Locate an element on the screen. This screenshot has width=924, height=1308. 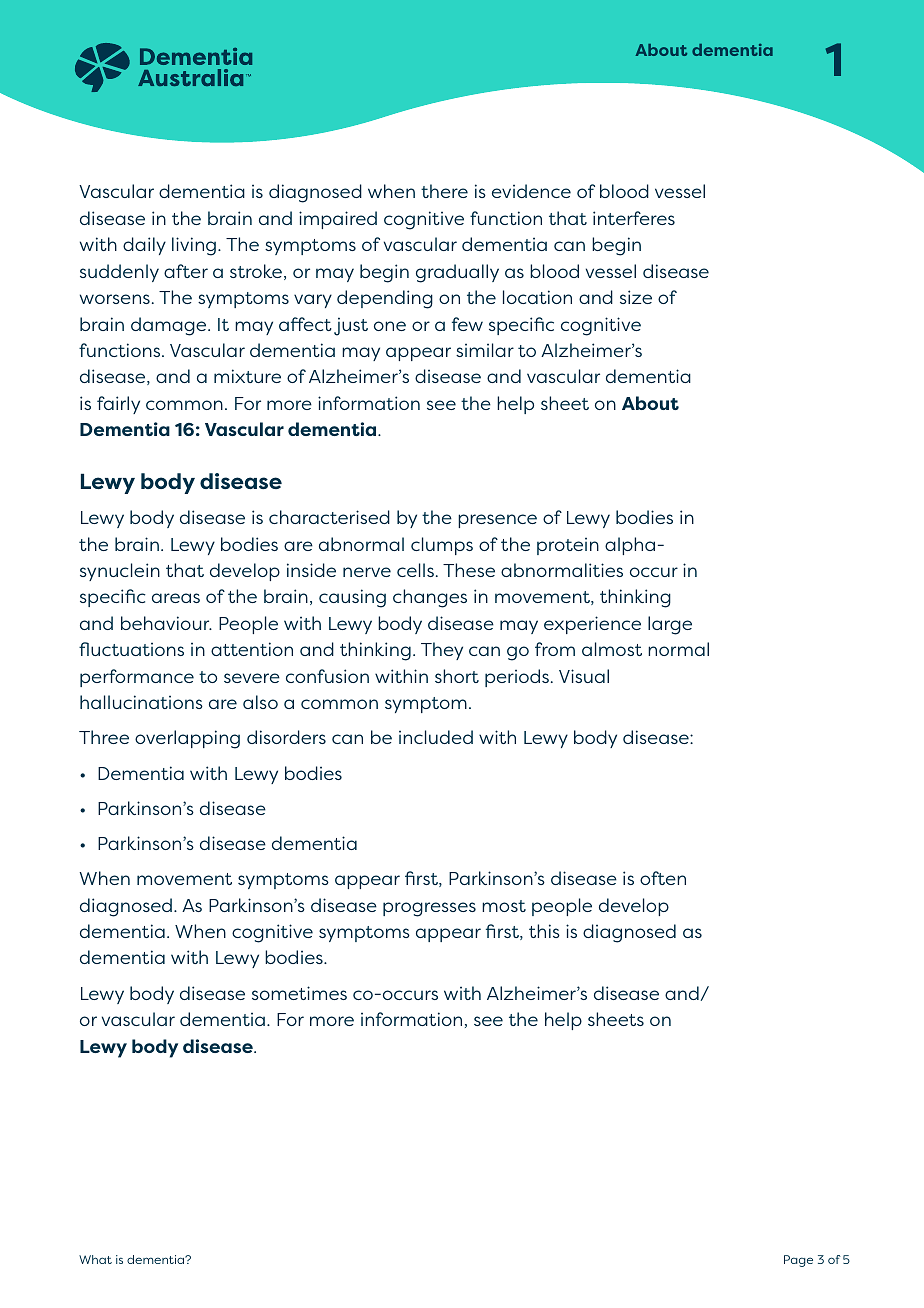
overlapping is located at coordinates (187, 739).
